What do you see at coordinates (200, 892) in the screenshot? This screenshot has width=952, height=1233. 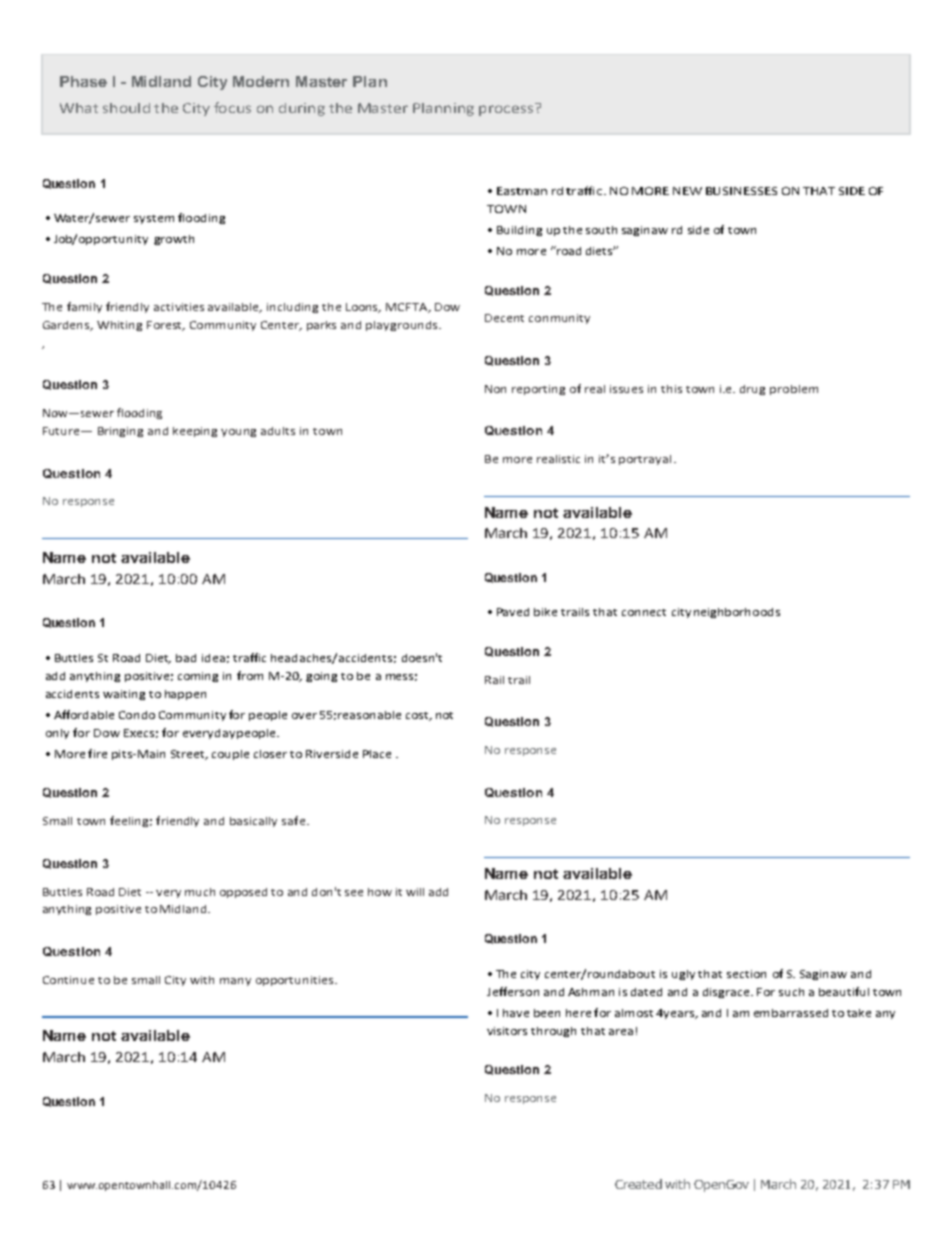 I see `much` at bounding box center [200, 892].
